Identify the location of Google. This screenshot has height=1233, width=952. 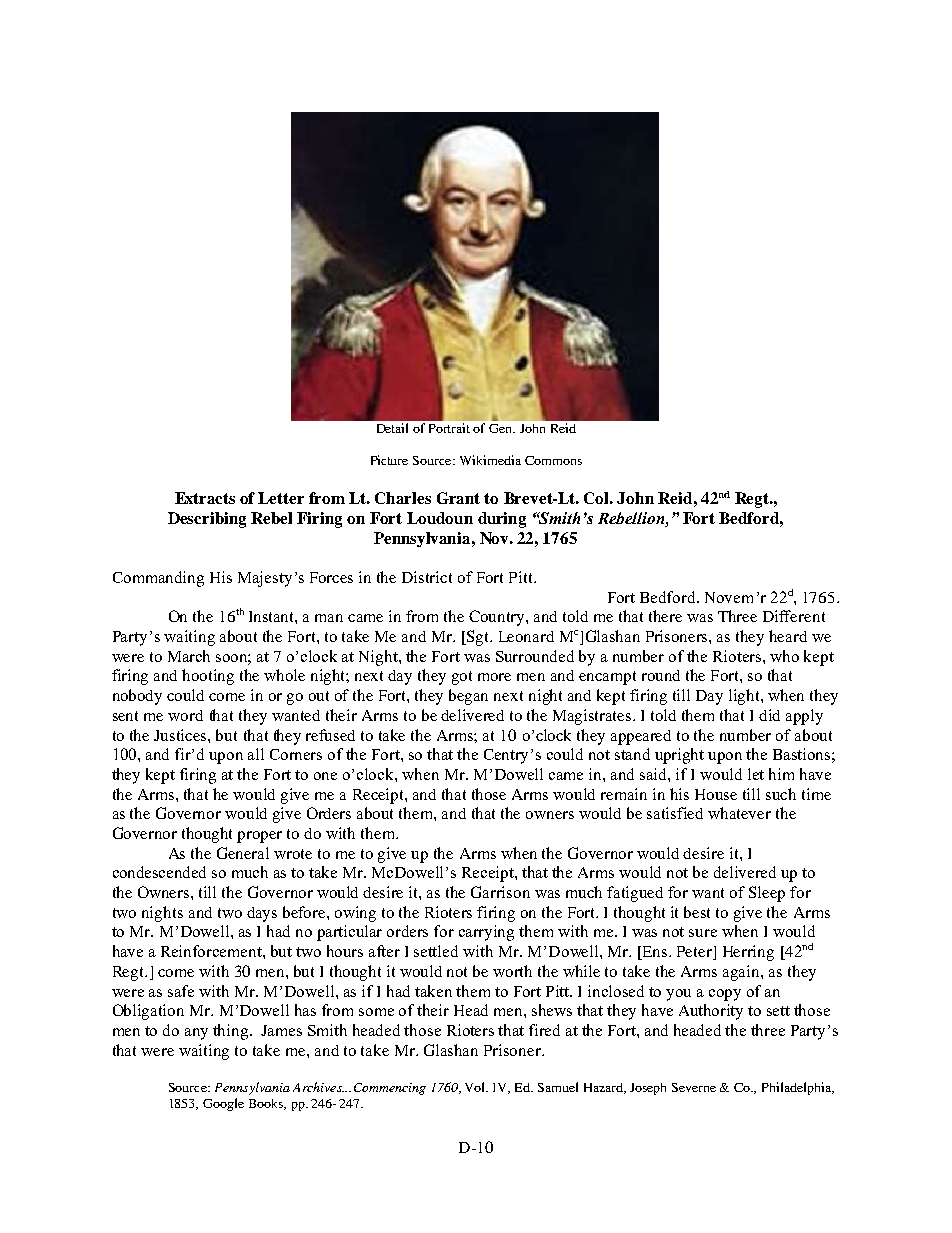
(223, 1104).
